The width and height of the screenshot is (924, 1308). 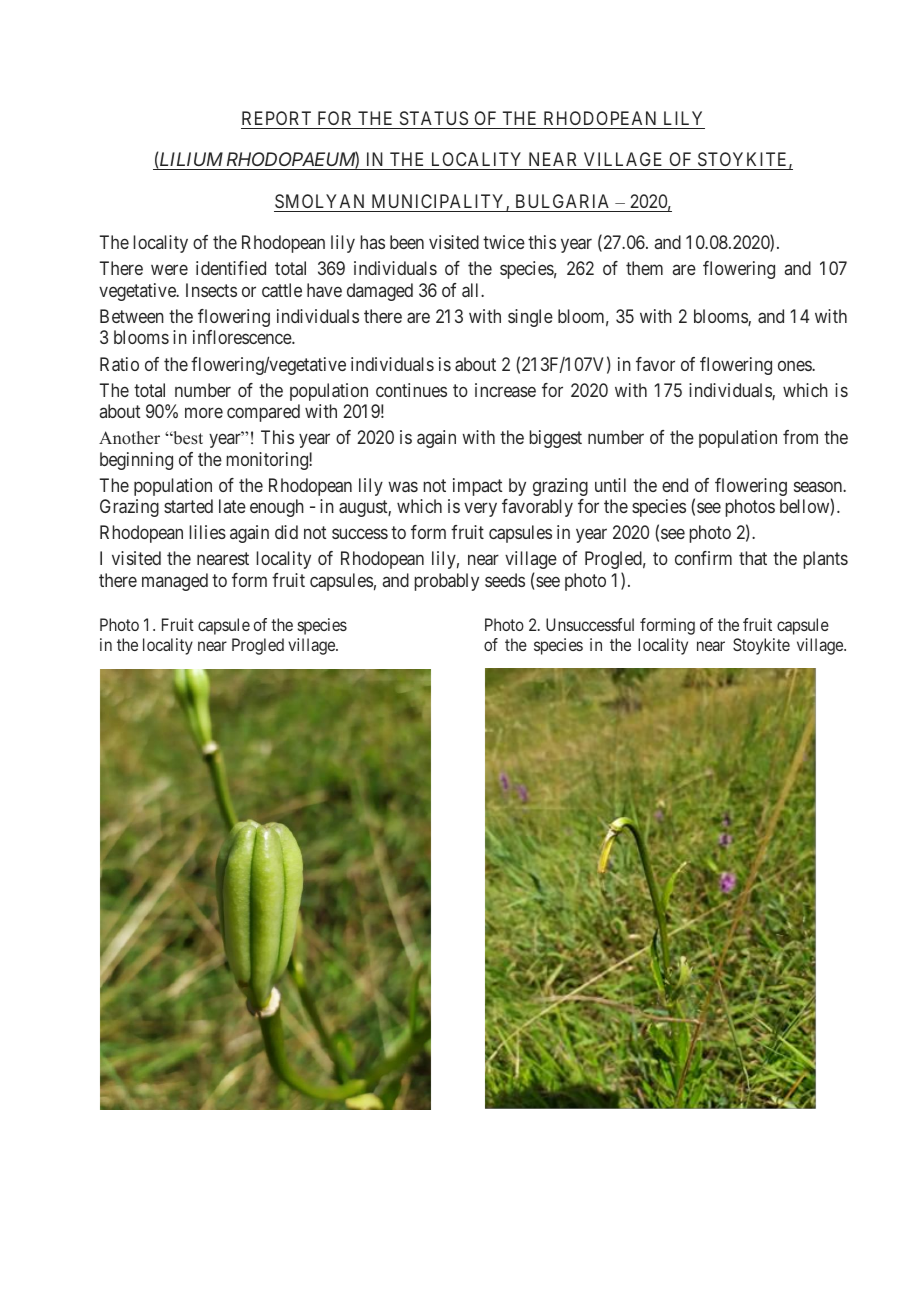 What do you see at coordinates (556, 439) in the screenshot?
I see `biggest` at bounding box center [556, 439].
